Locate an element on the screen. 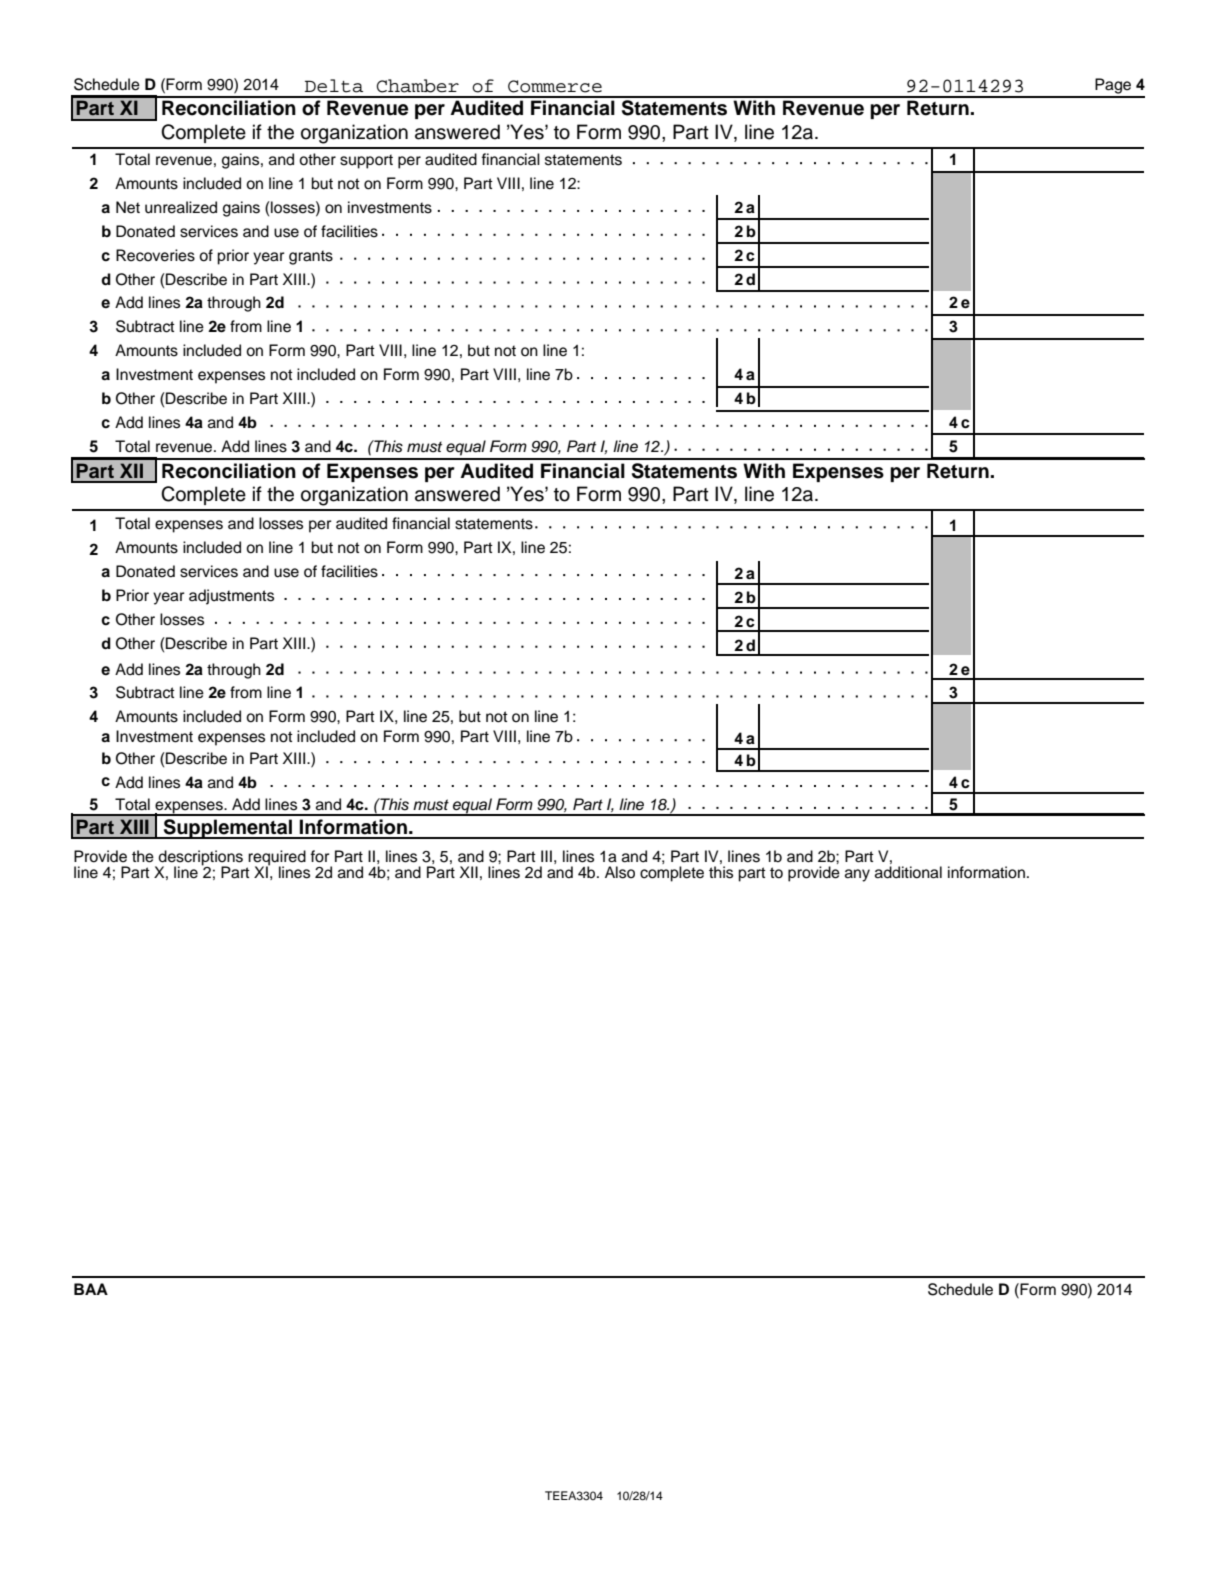 This screenshot has width=1218, height=1576. Also is located at coordinates (620, 872).
